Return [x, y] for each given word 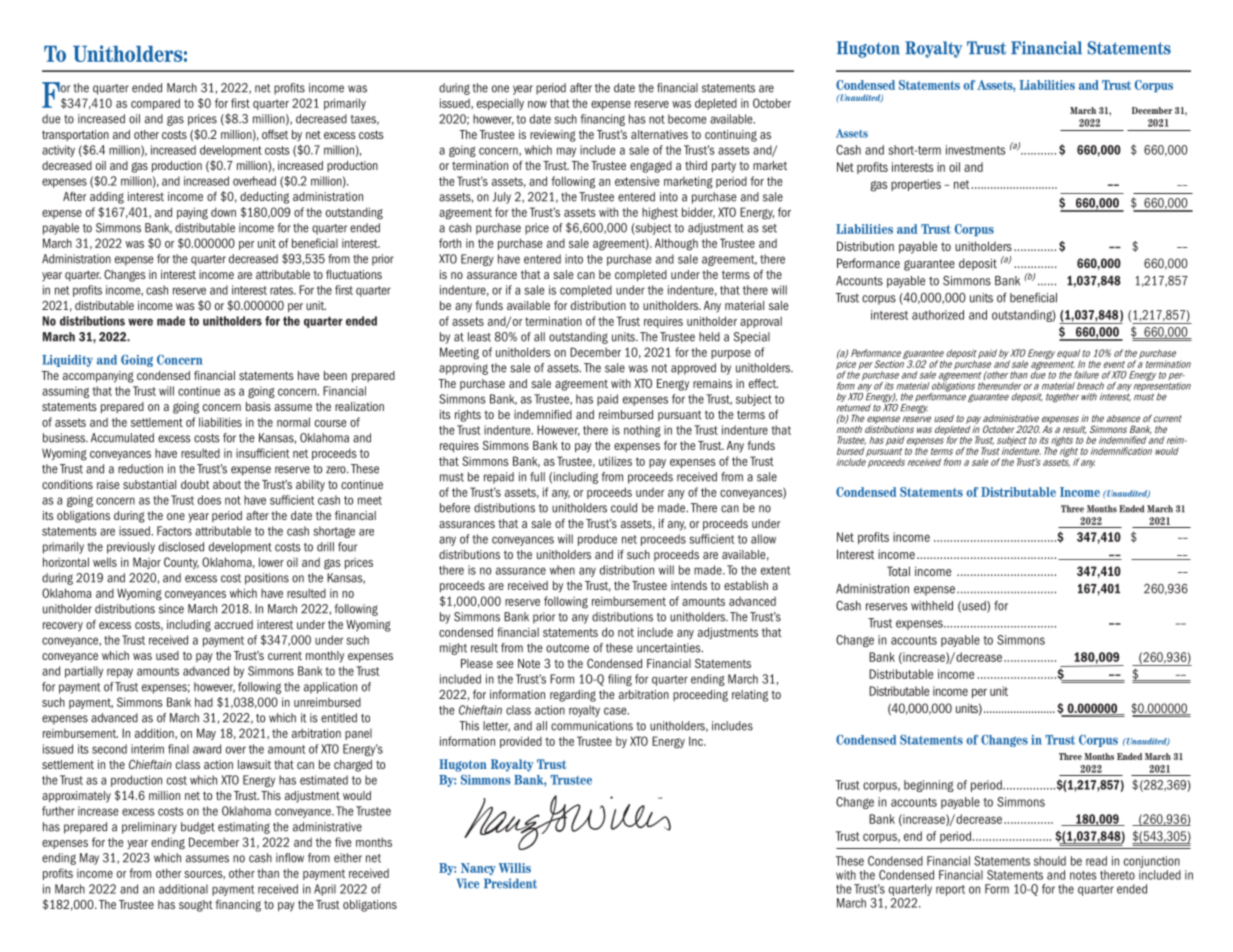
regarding [573, 696]
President [510, 883]
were [140, 322]
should [1050, 861]
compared [155, 104]
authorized [938, 315]
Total [898, 571]
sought [196, 906]
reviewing [553, 136]
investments [975, 150]
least [479, 337]
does [209, 500]
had [204, 702]
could [624, 508]
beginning [929, 786]
